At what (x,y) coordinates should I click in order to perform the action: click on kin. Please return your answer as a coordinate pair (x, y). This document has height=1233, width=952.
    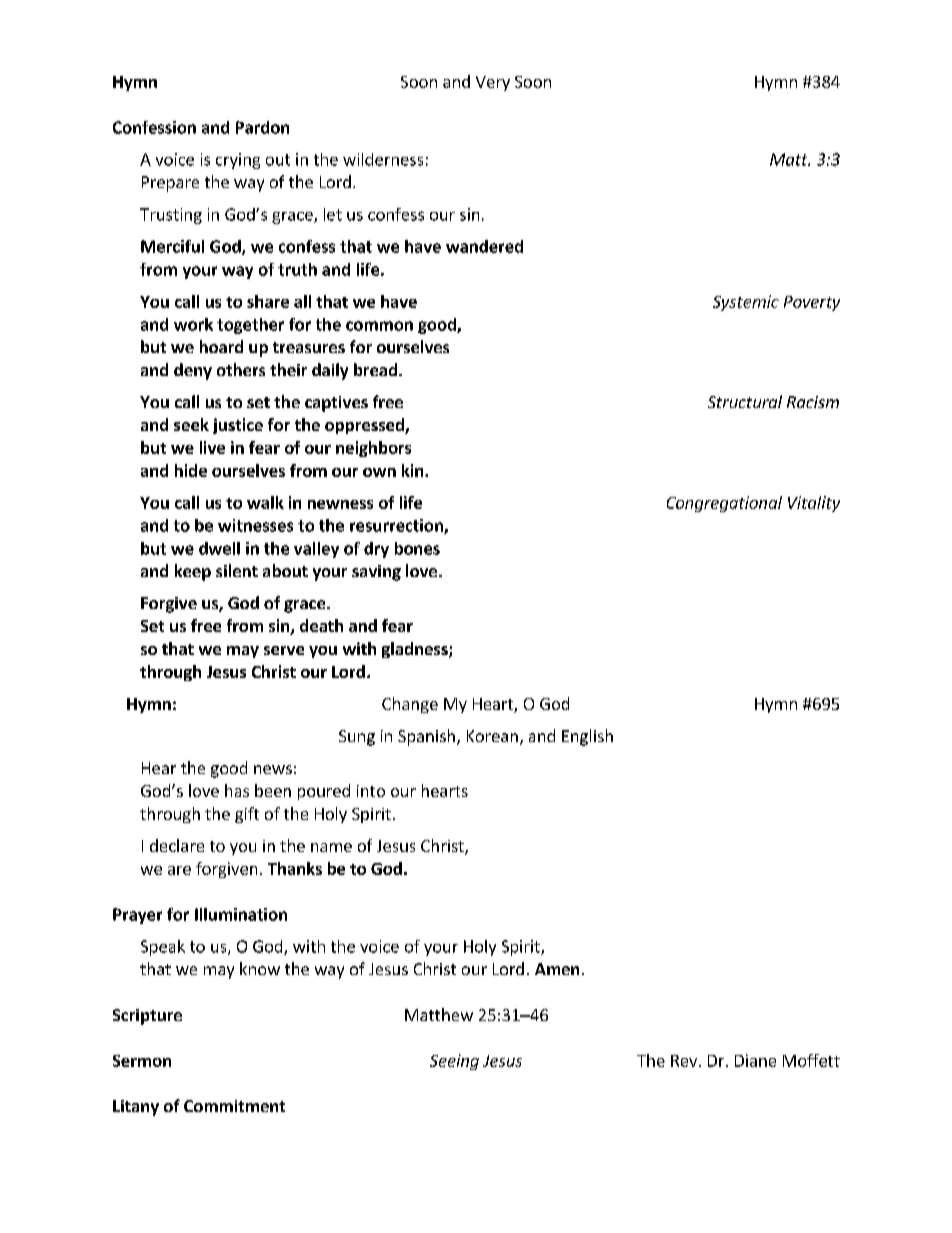
    Looking at the image, I should click on (414, 470).
